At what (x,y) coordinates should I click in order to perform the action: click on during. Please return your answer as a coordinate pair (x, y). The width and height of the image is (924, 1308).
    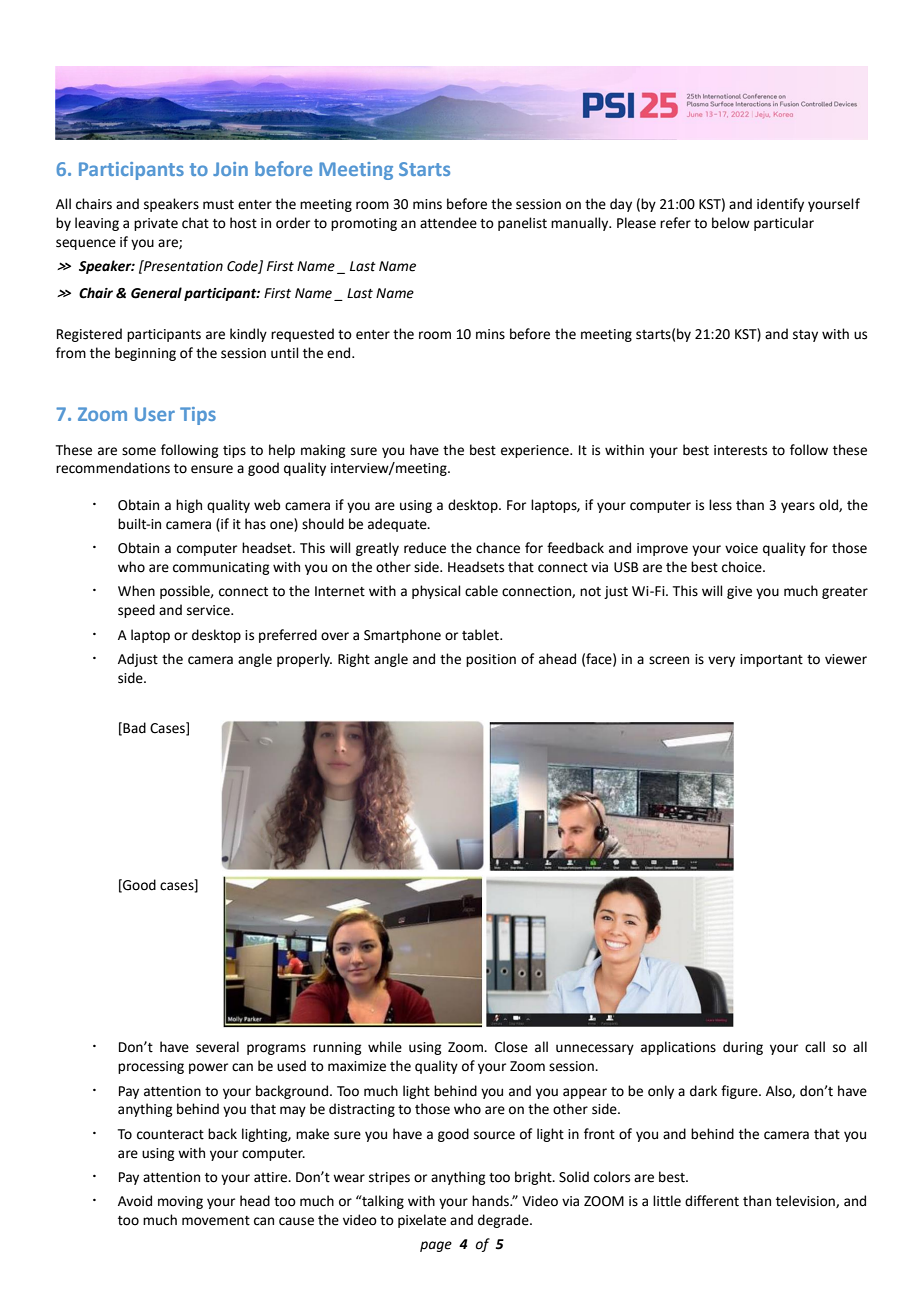
    Looking at the image, I should click on (743, 1048).
